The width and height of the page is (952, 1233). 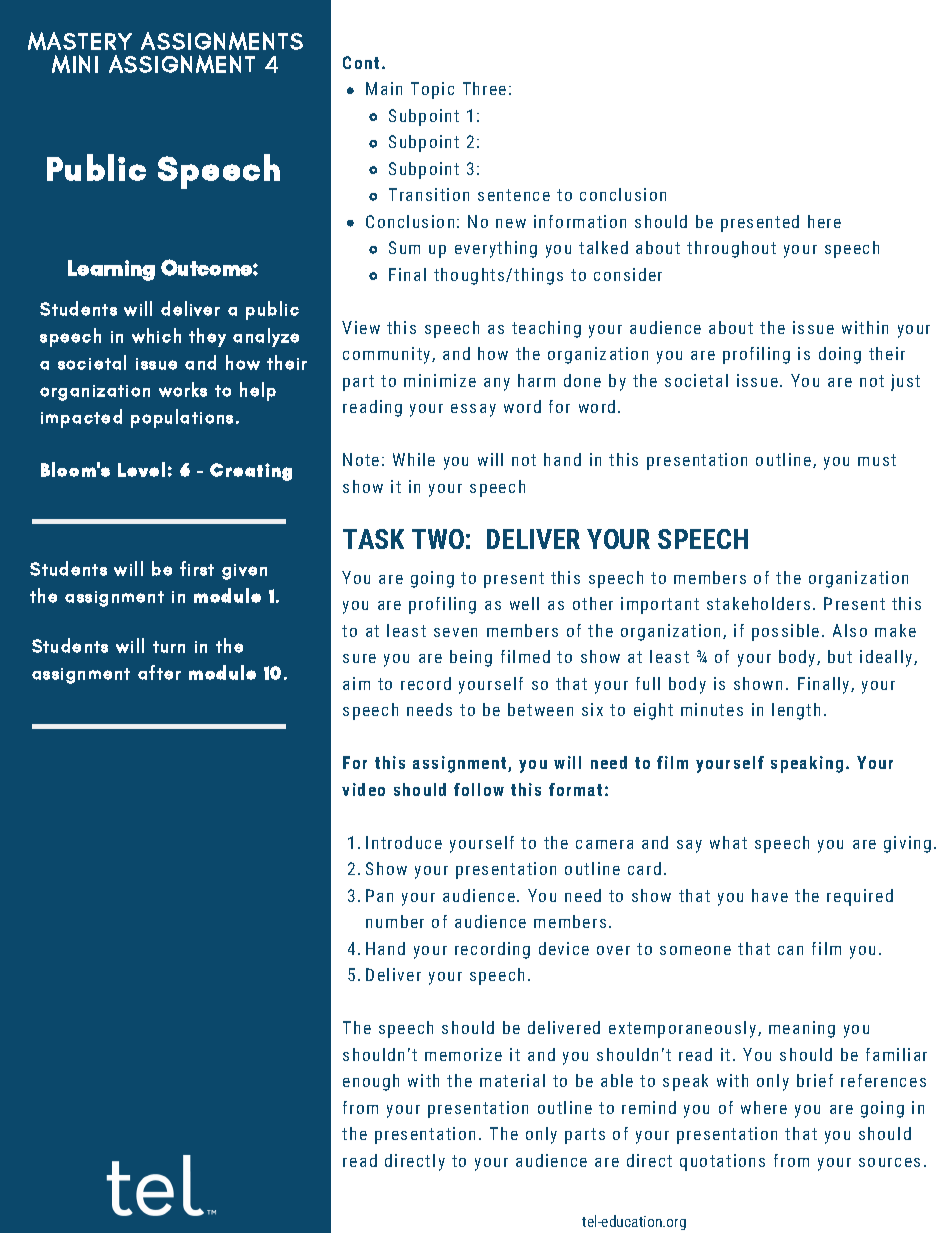 What do you see at coordinates (815, 1080) in the page?
I see `brief` at bounding box center [815, 1080].
